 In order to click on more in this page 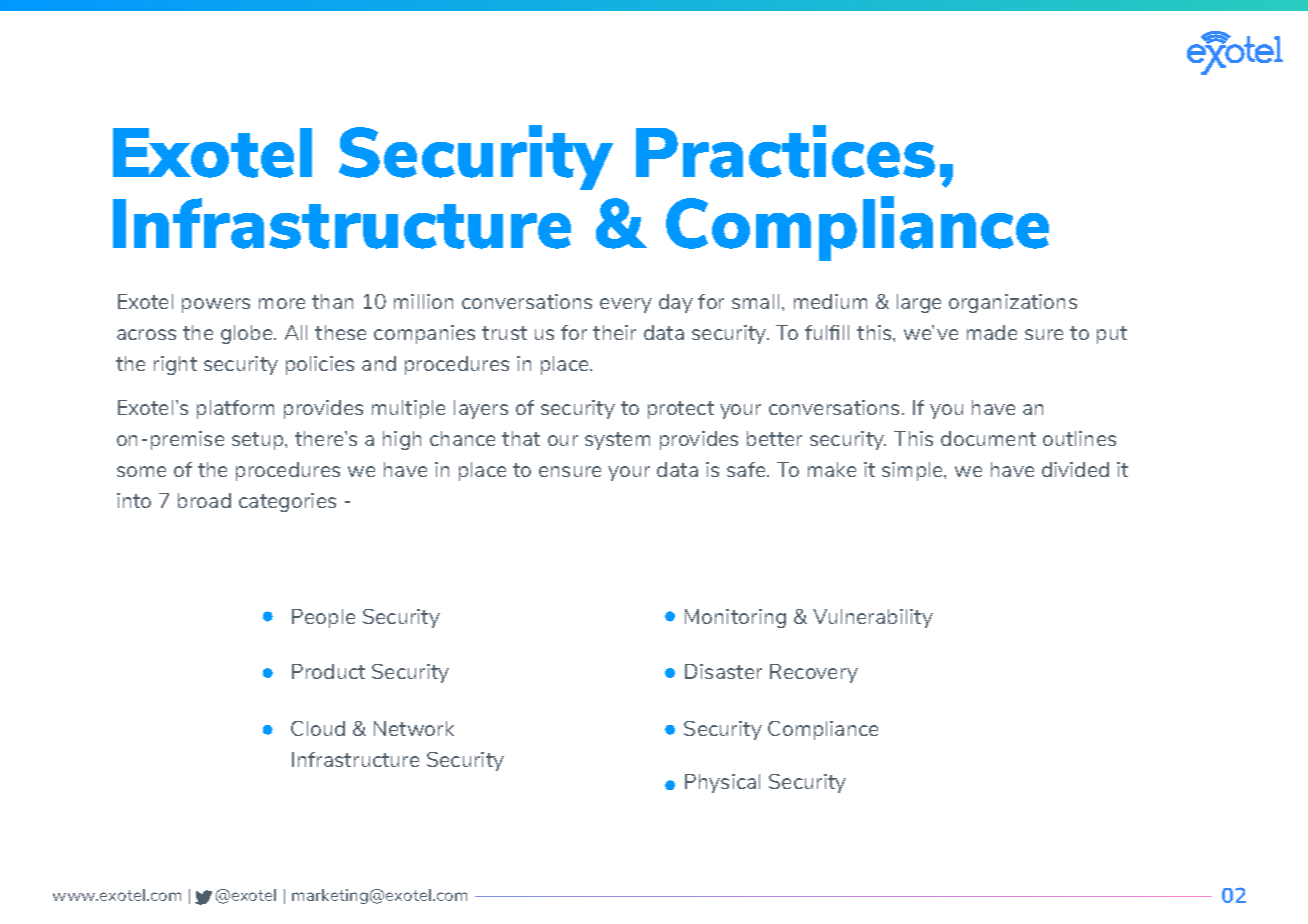, I will do `click(282, 303)`.
